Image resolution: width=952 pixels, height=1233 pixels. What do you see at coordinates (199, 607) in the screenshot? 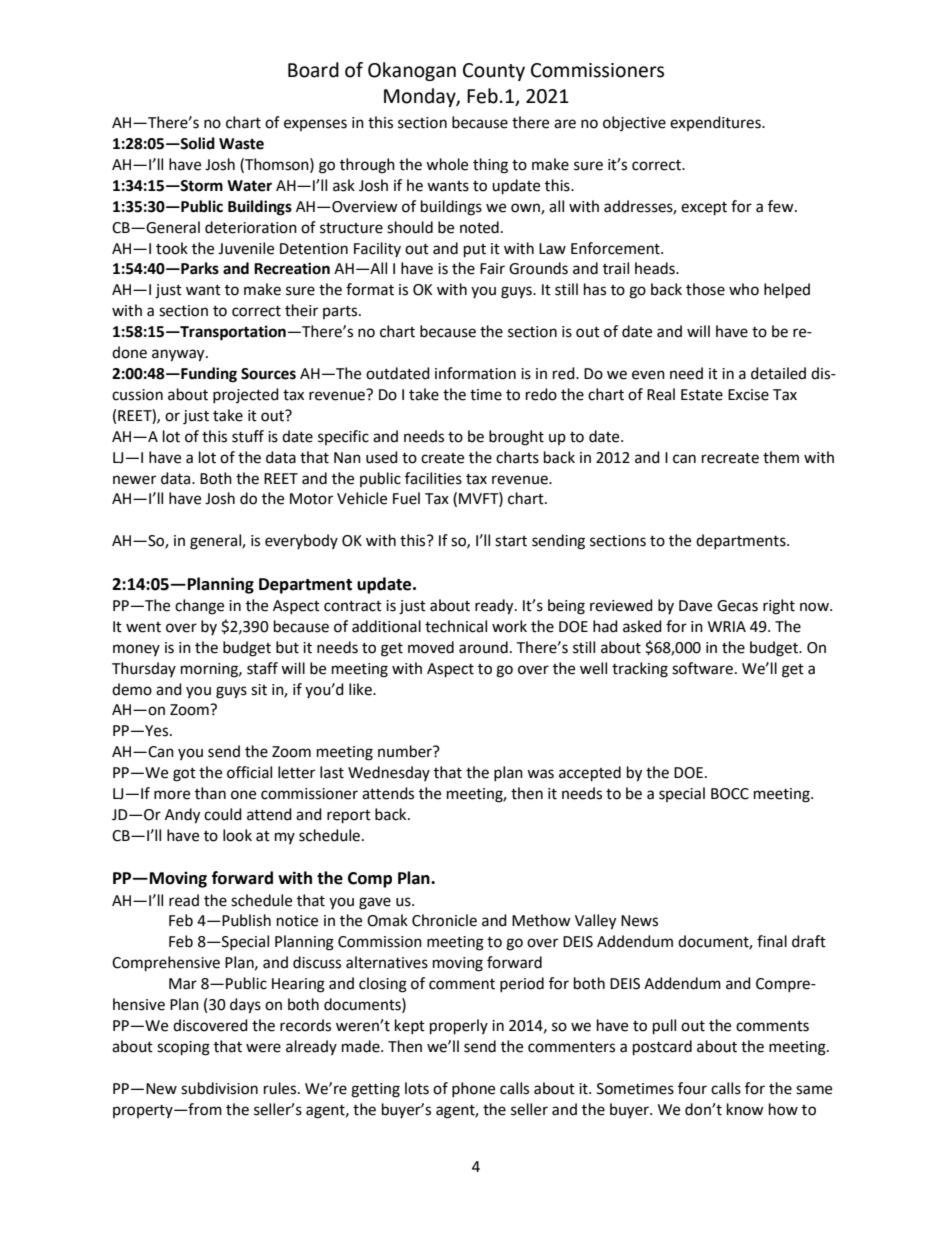
I see `change` at bounding box center [199, 607].
